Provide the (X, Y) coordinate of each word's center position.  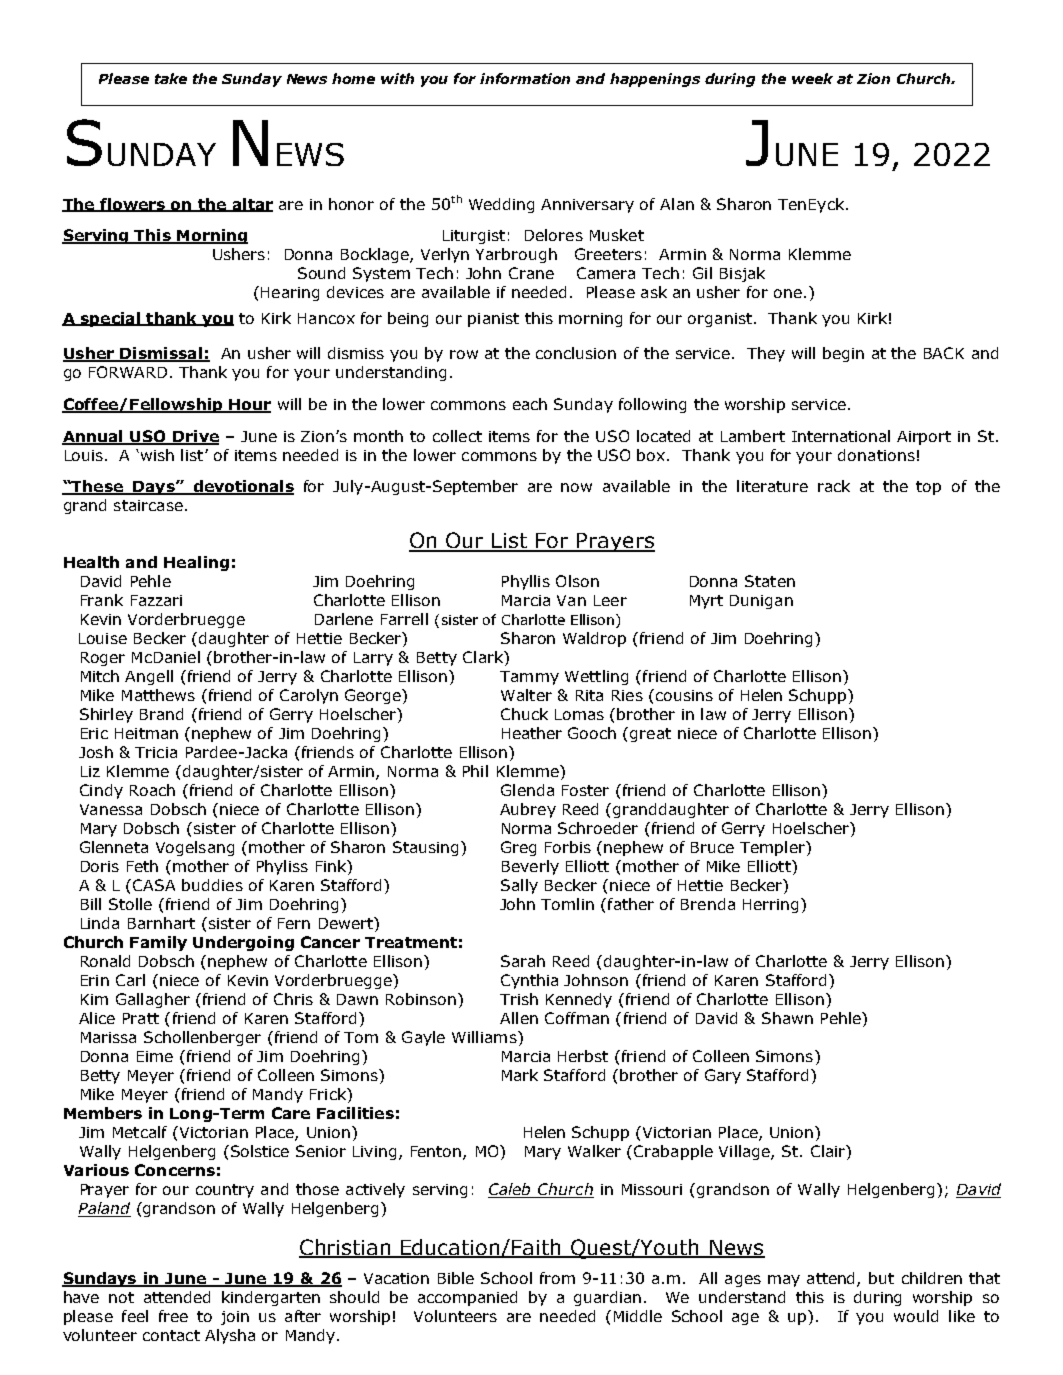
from (557, 1278)
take (171, 78)
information (525, 78)
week (812, 78)
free (173, 1316)
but (881, 1278)
